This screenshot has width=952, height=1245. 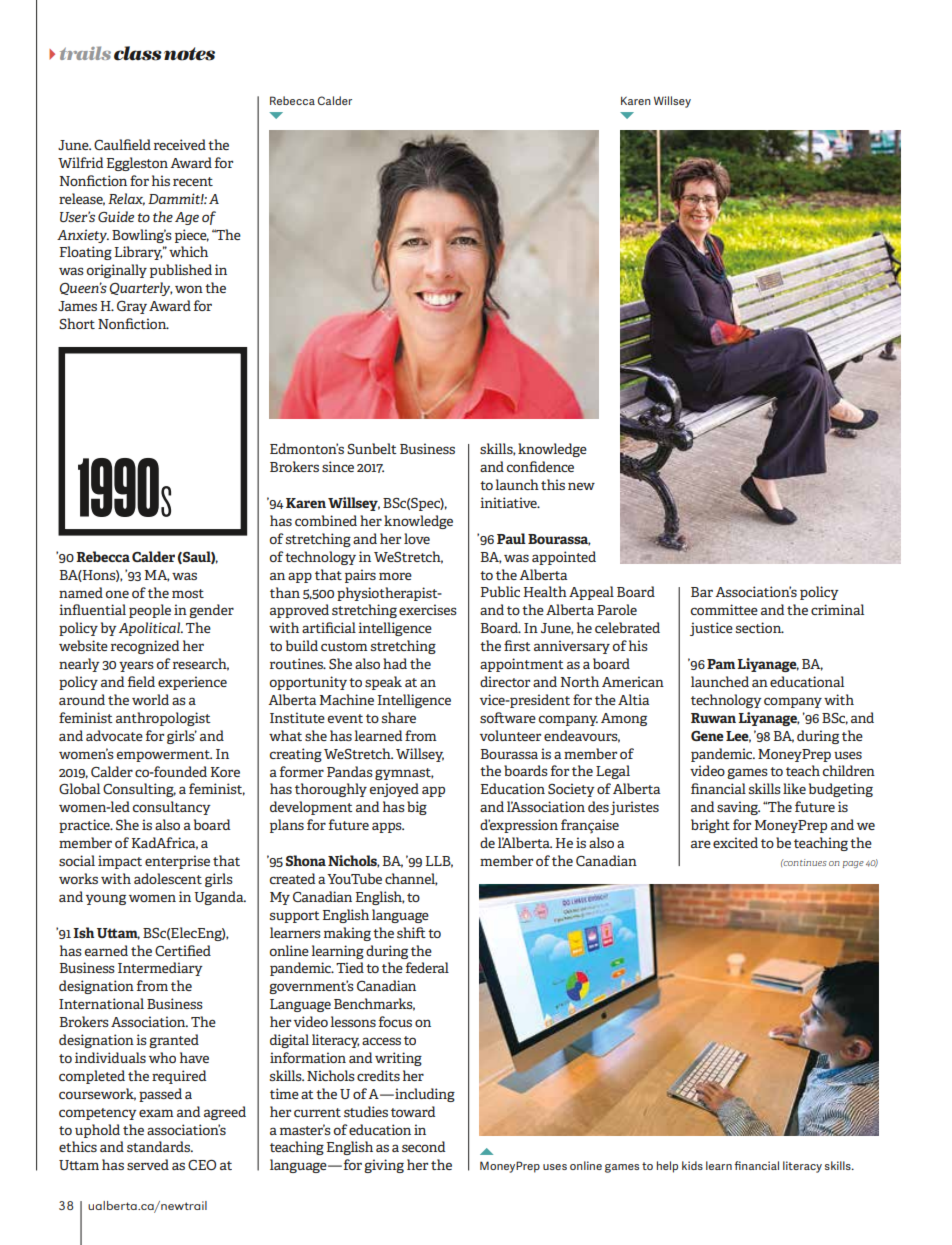 I want to click on received, so click(x=180, y=144).
